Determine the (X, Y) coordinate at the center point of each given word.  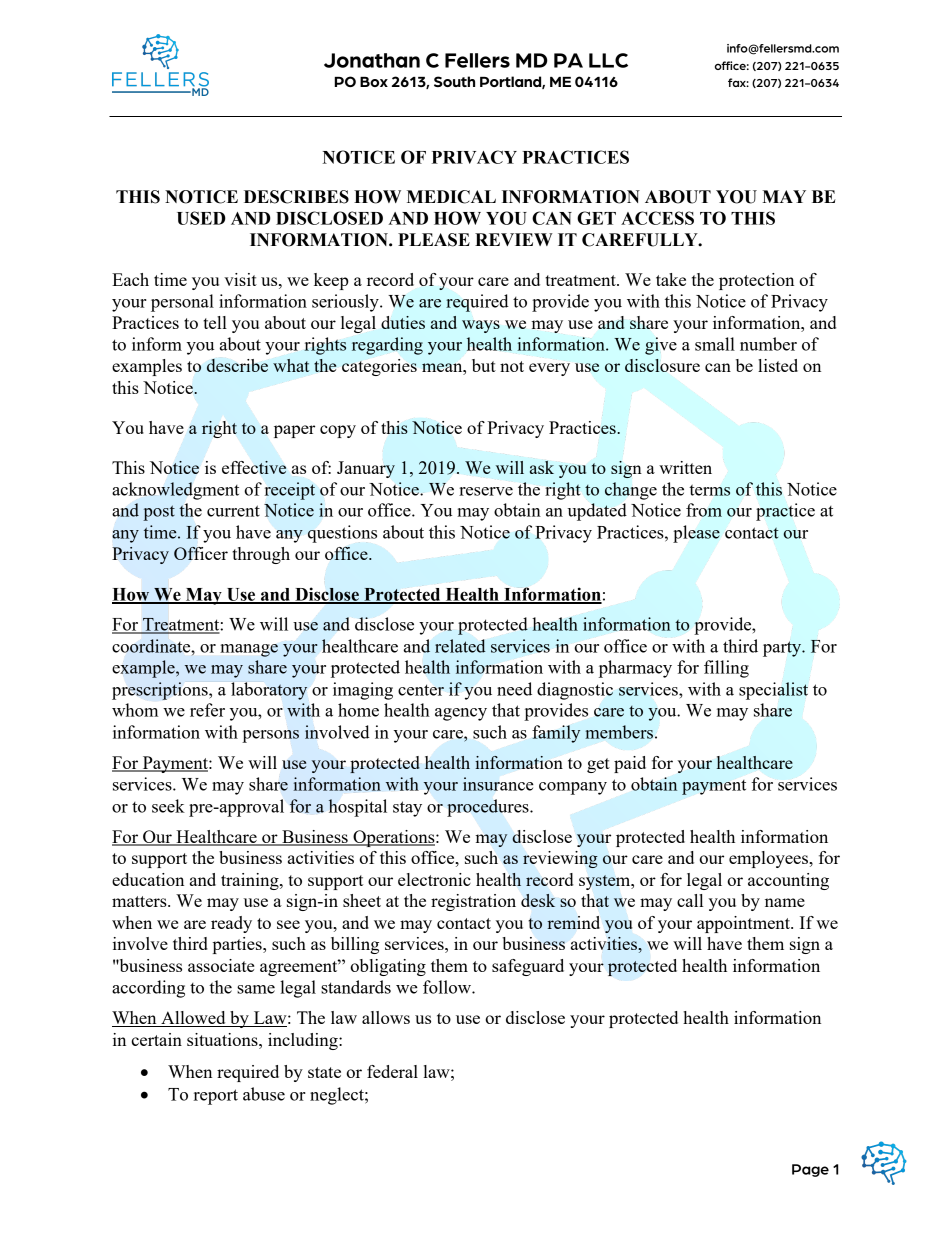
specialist (773, 691)
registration (473, 902)
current (233, 511)
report (216, 1097)
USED (201, 218)
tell (215, 322)
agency (461, 714)
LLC (608, 60)
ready (231, 924)
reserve (486, 491)
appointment (744, 924)
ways (481, 326)
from (704, 510)
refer (207, 710)
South (454, 81)
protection (756, 281)
